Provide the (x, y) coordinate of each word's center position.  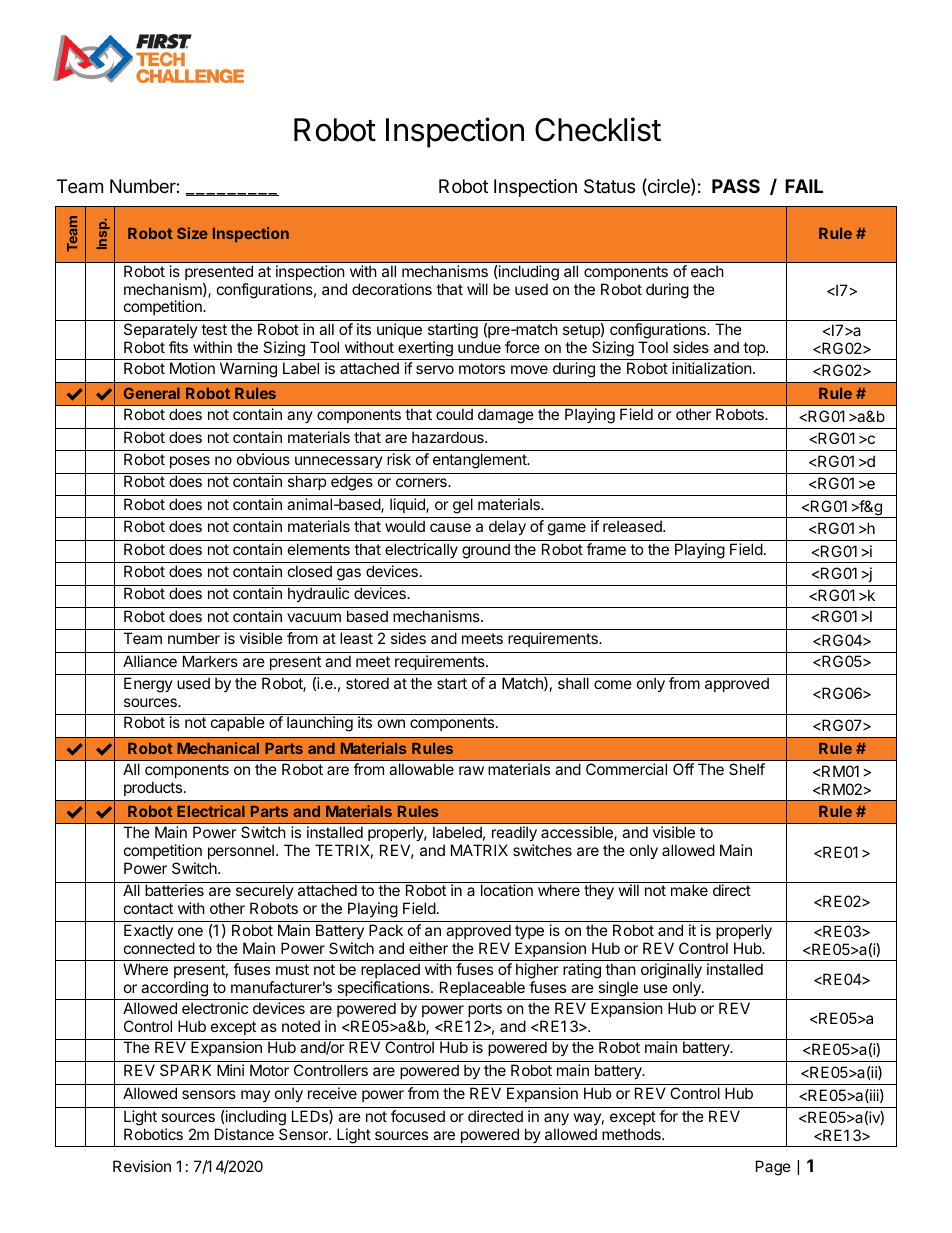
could (454, 414)
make (689, 890)
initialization (712, 368)
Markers (210, 661)
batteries (174, 890)
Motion (192, 368)
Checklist (598, 129)
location (507, 890)
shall (573, 683)
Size (192, 233)
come (613, 684)
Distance (244, 1134)
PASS (736, 186)
